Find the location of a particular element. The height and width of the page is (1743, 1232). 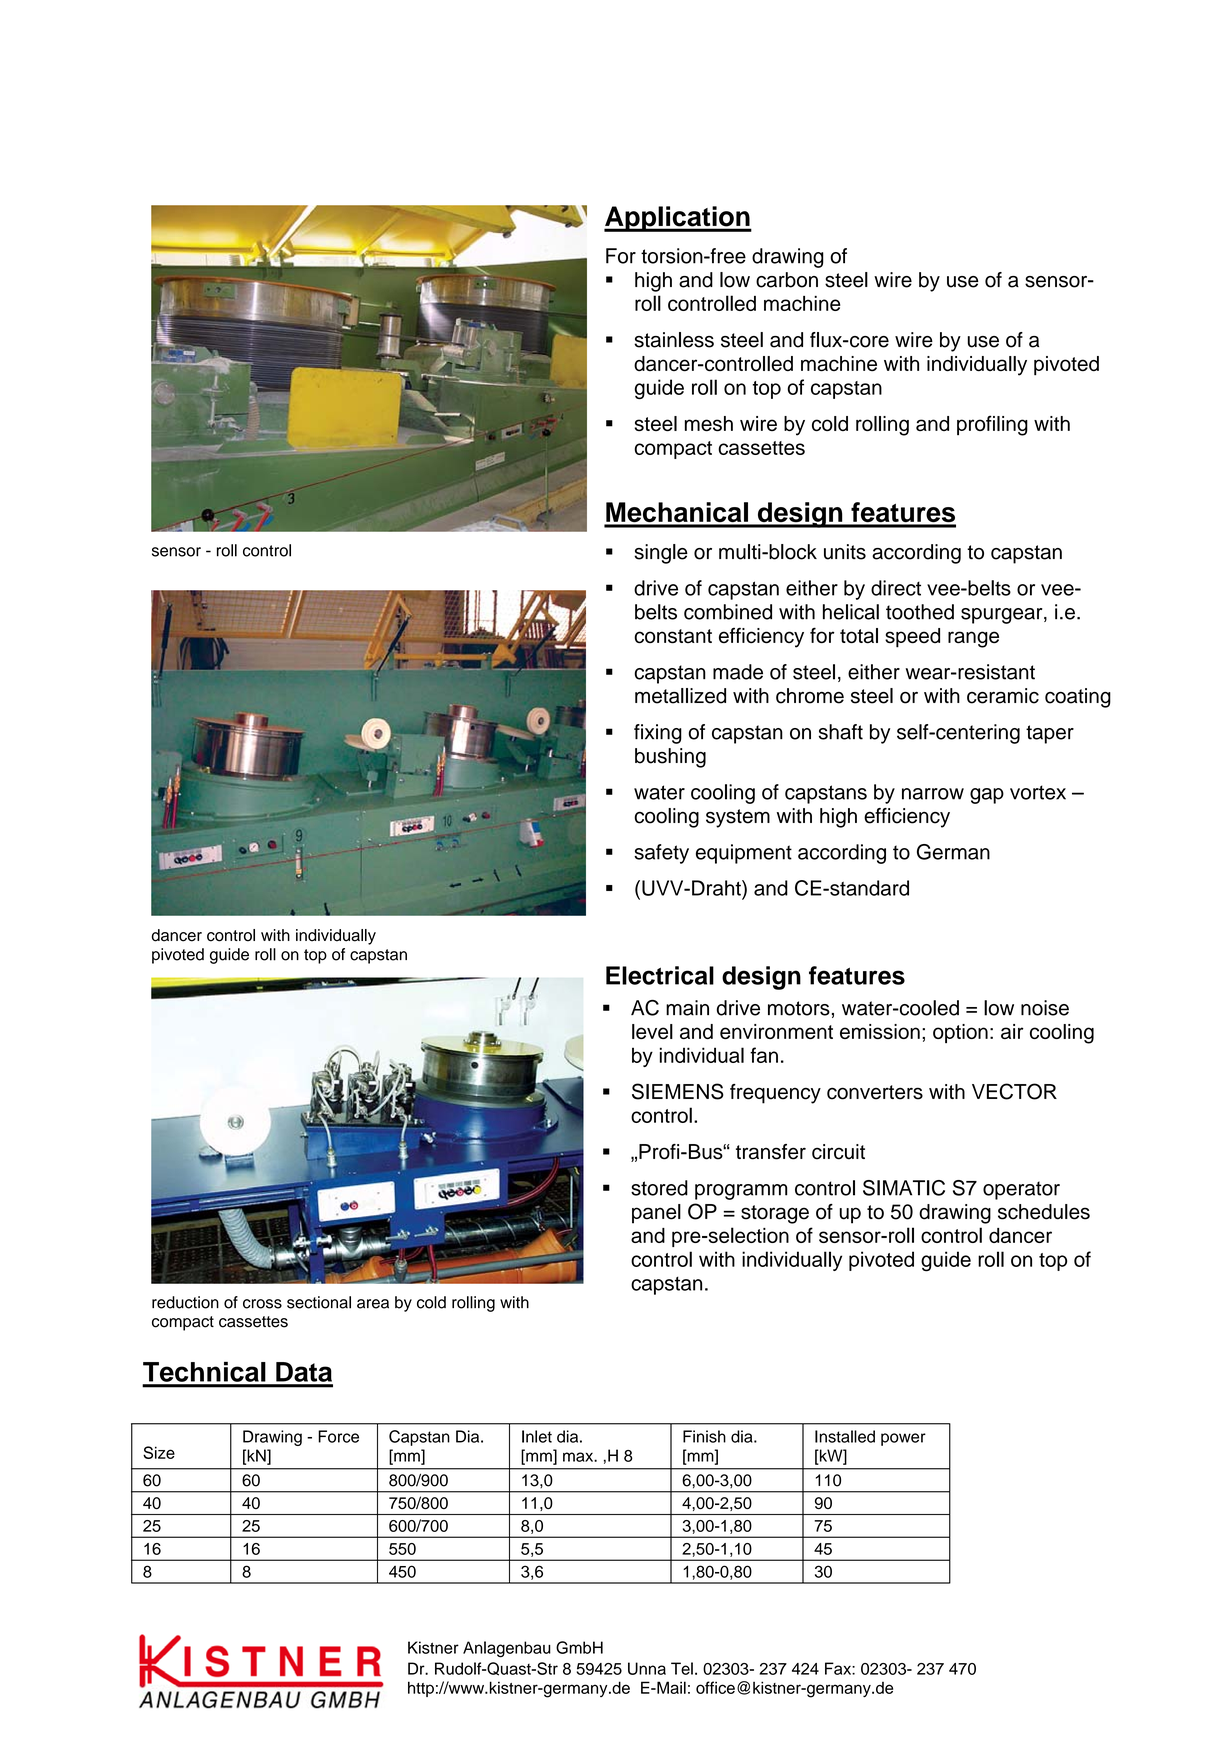

Size is located at coordinates (159, 1452).
